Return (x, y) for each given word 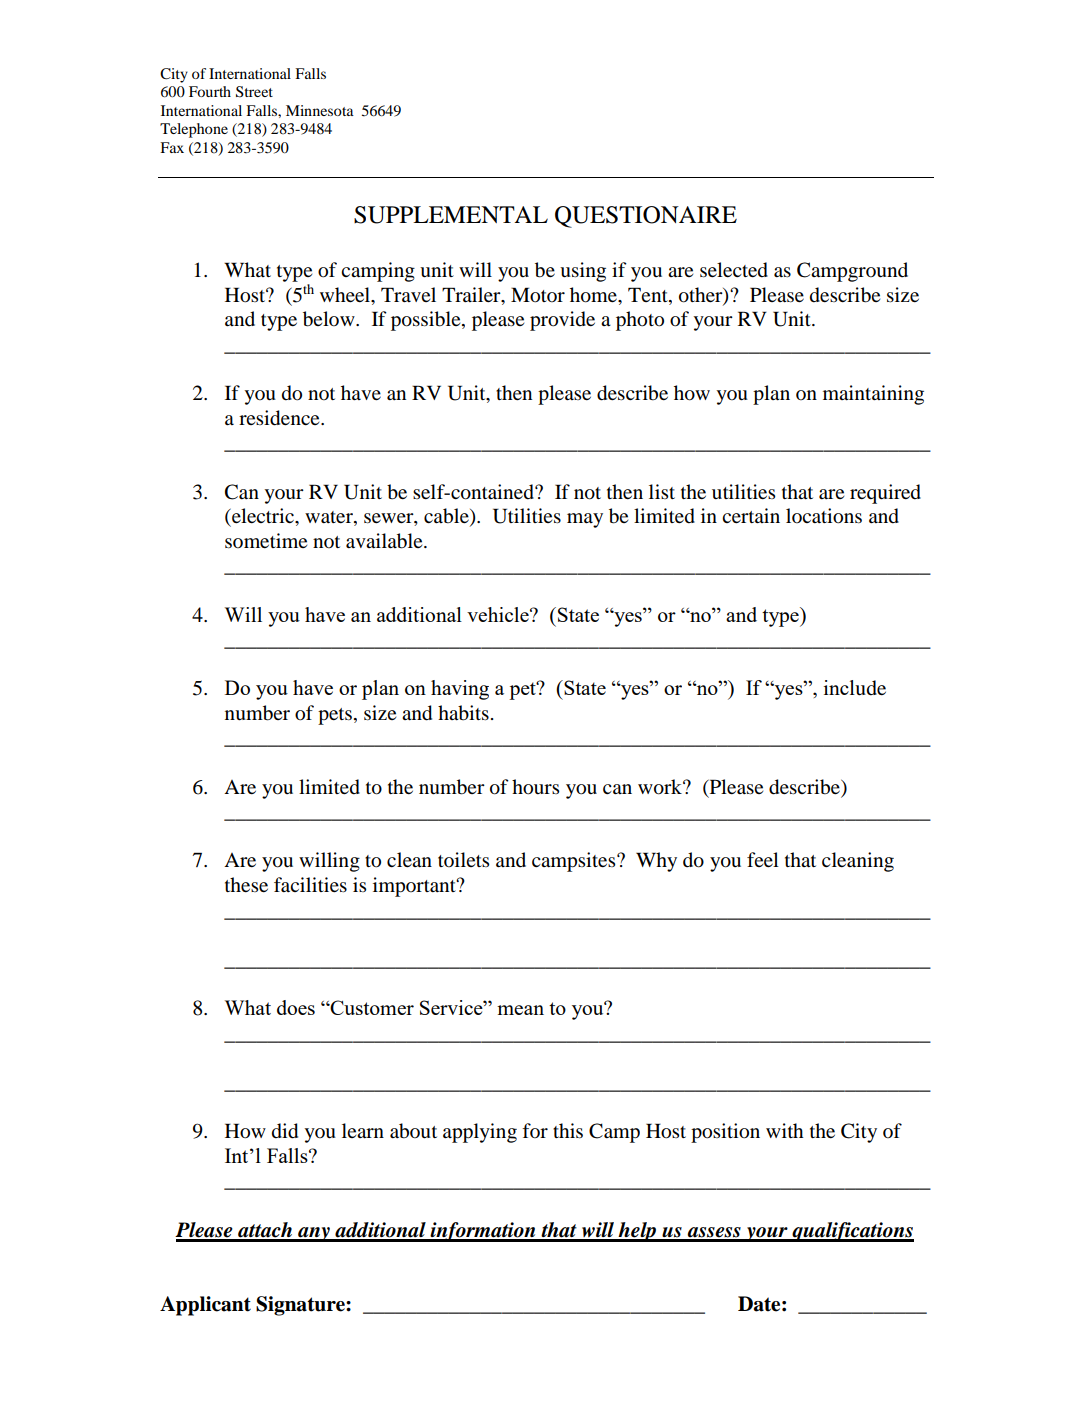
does (296, 1007)
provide (562, 321)
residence (280, 418)
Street (254, 92)
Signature (301, 1306)
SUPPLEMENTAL (451, 215)
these (246, 884)
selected (734, 270)
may (585, 520)
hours (535, 787)
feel (763, 859)
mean (520, 1010)
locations (824, 516)
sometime (266, 540)
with (785, 1130)
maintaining (873, 395)
